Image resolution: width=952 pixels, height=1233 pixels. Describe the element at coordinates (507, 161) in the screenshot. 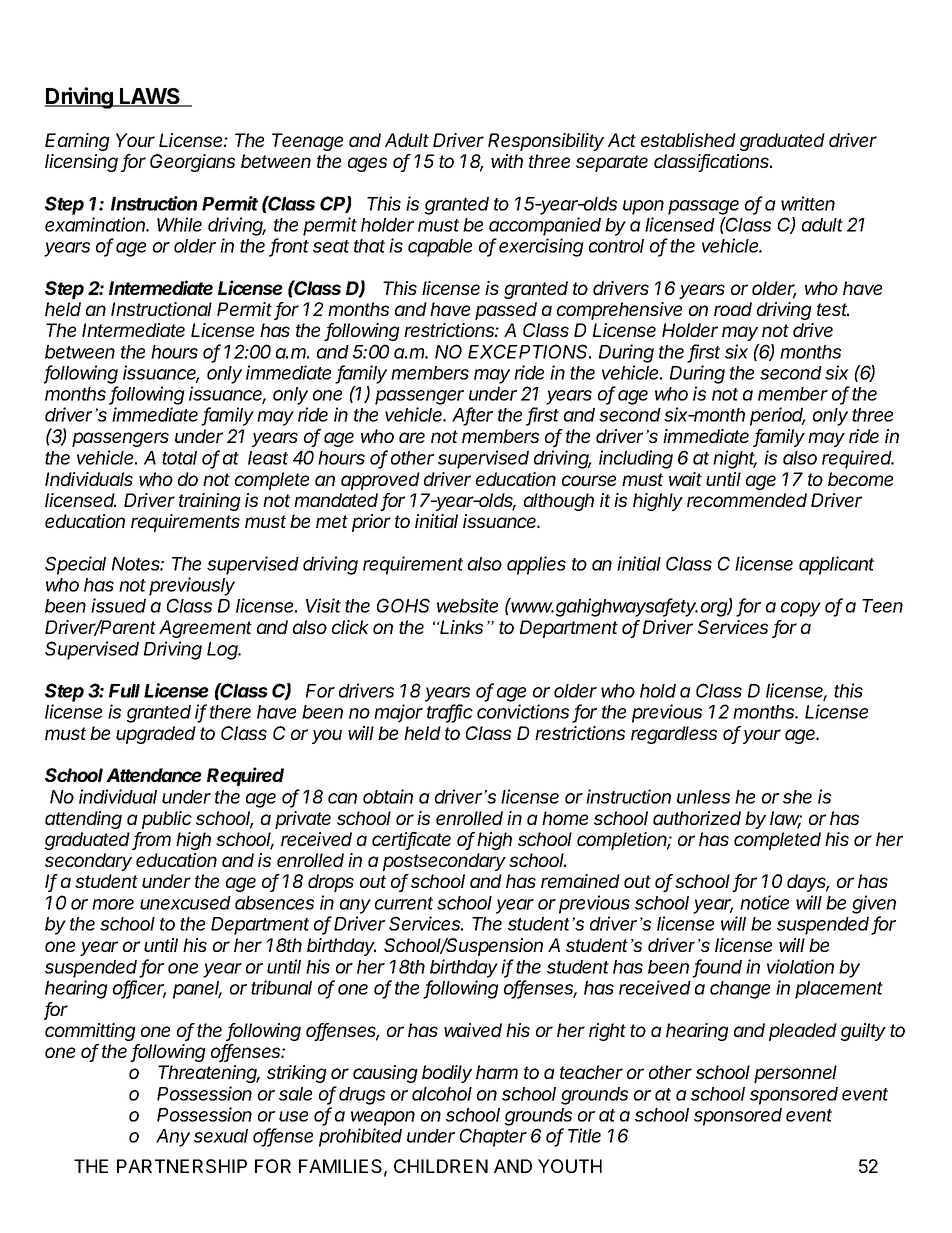

I see `with` at that location.
